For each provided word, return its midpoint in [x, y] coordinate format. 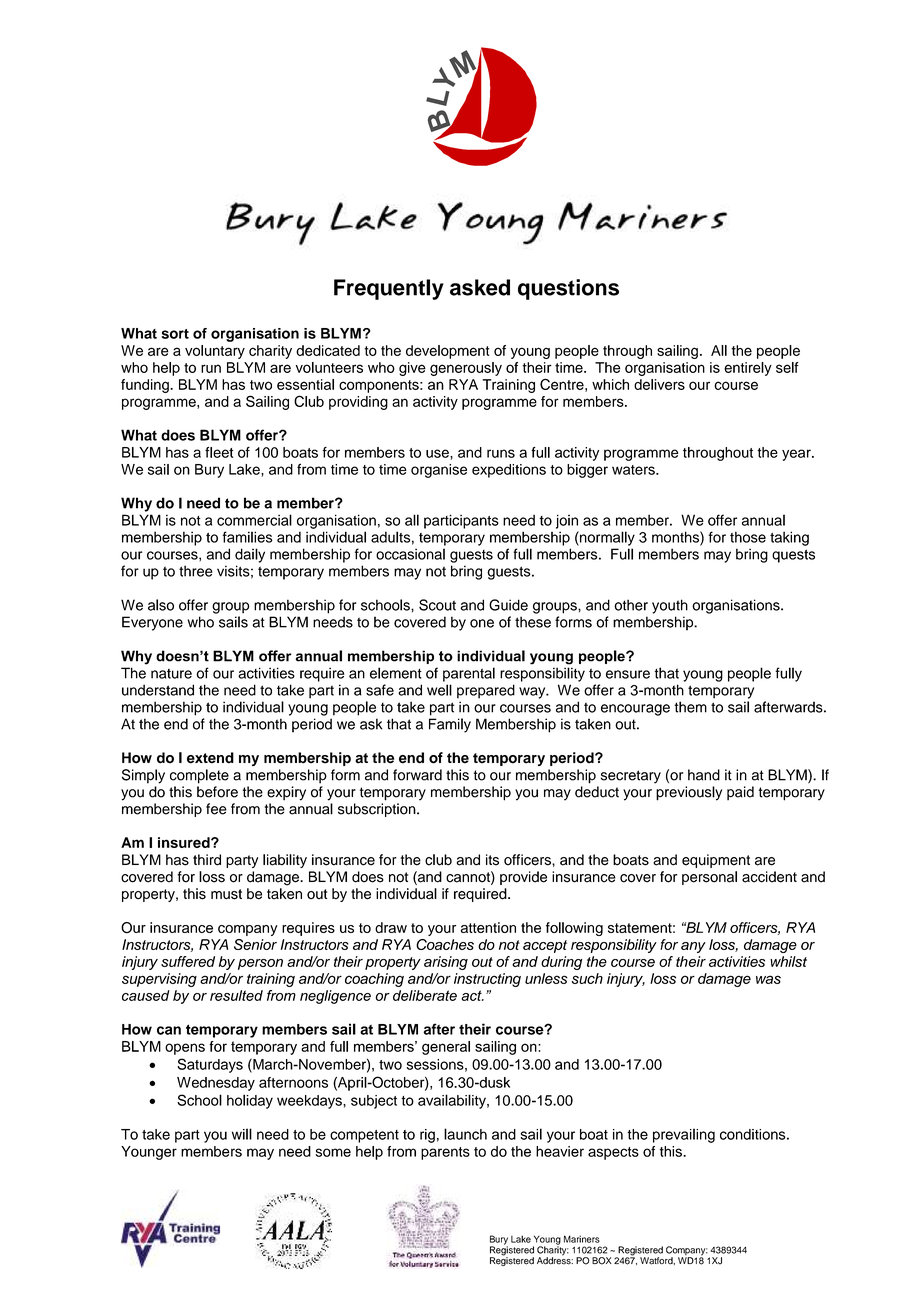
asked [480, 287]
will [242, 1134]
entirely [748, 369]
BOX [602, 1261]
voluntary [215, 352]
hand [704, 775]
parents [445, 1153]
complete [199, 776]
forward [417, 775]
